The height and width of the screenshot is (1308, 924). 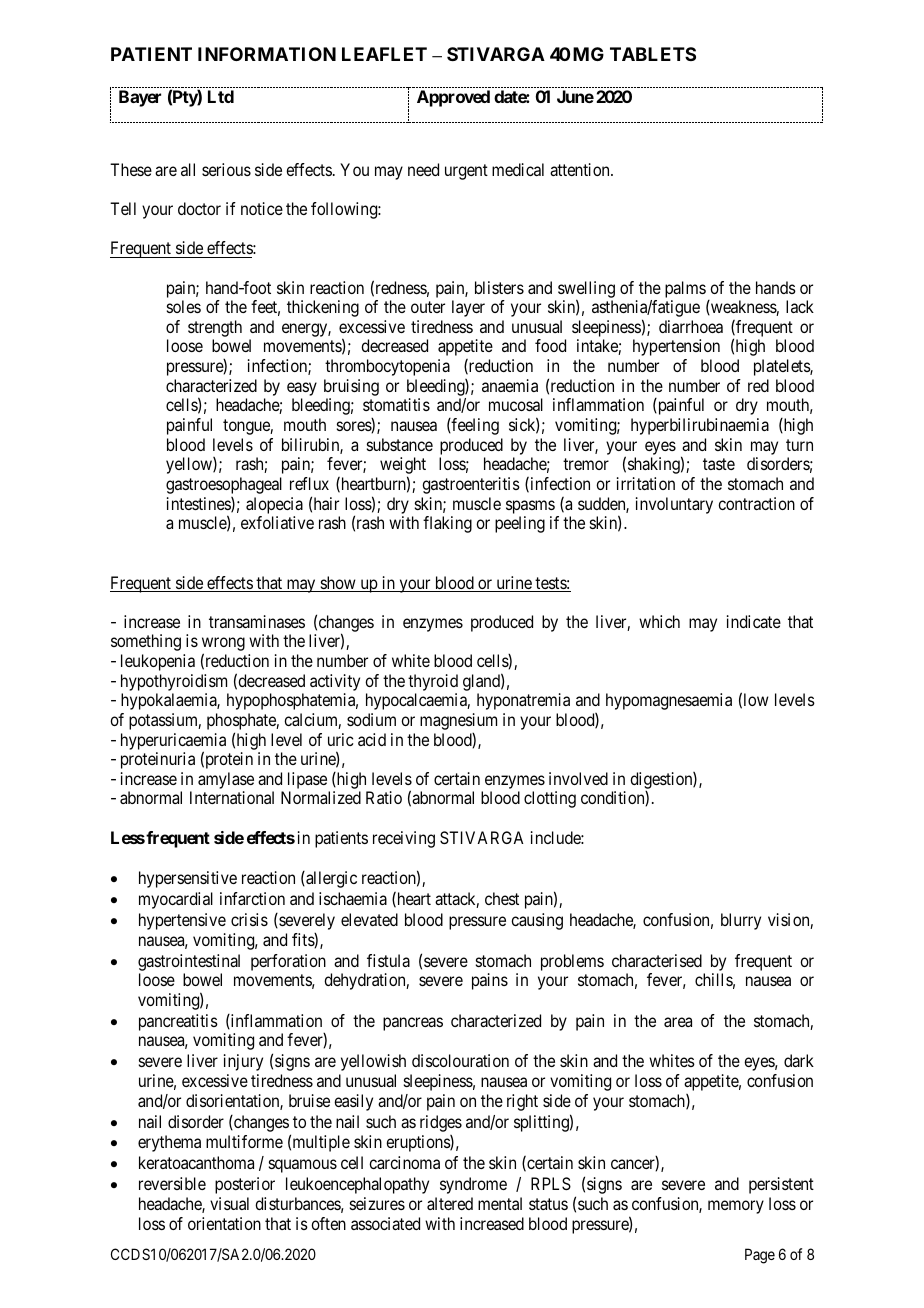 I want to click on gastroesophageal, so click(x=224, y=485).
